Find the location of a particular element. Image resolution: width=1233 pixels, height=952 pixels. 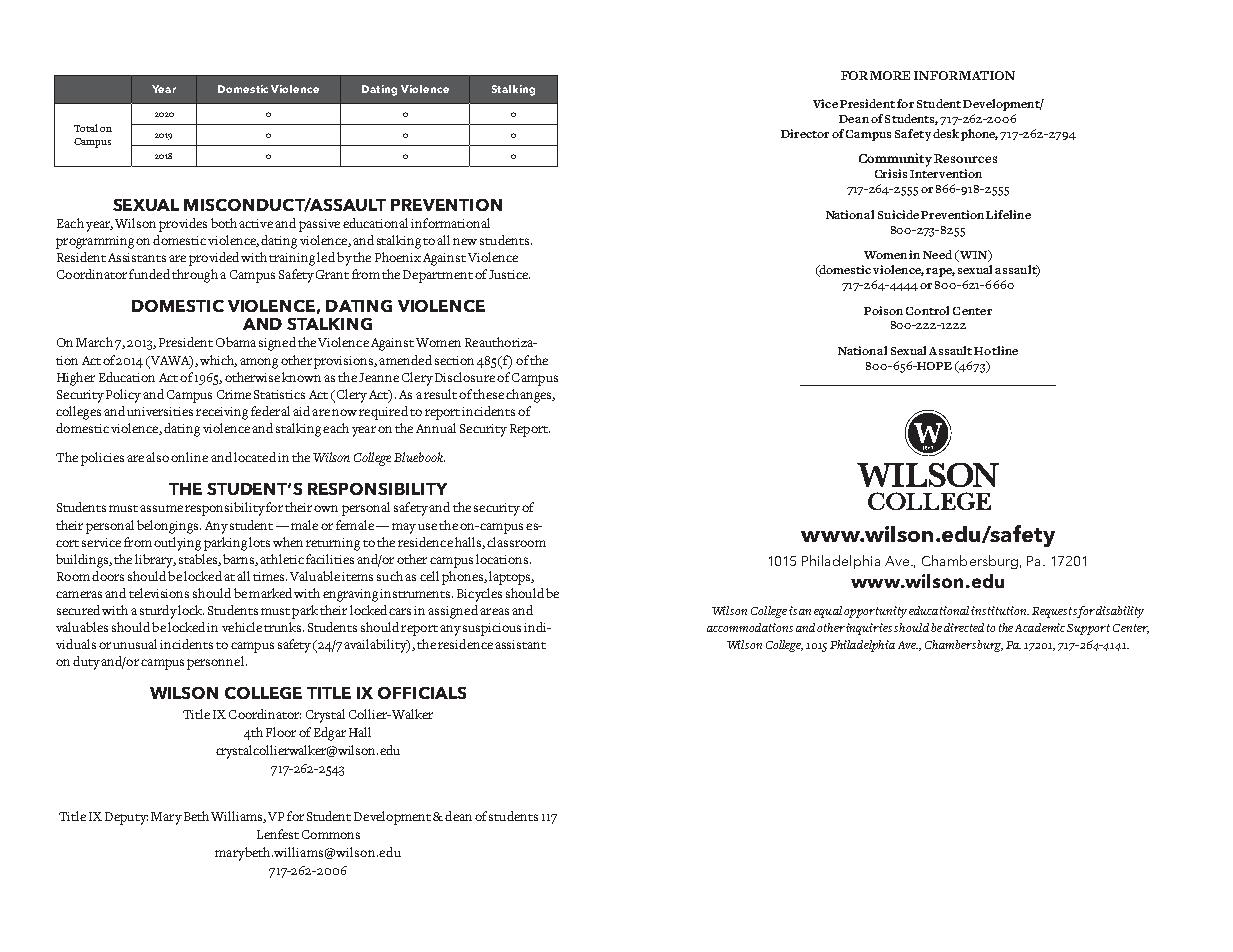

online is located at coordinates (189, 457).
